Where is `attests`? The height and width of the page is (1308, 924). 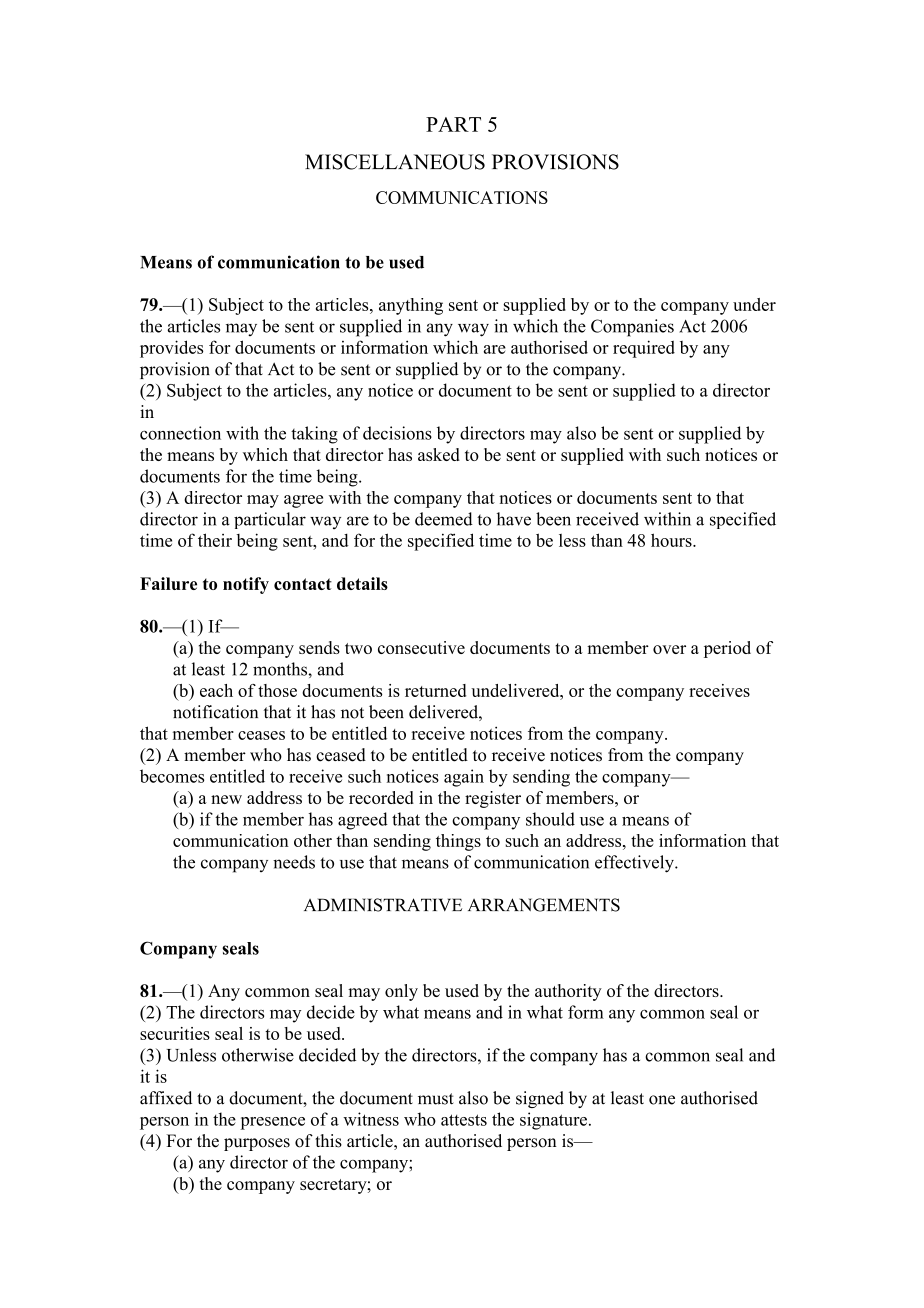 attests is located at coordinates (464, 1120).
